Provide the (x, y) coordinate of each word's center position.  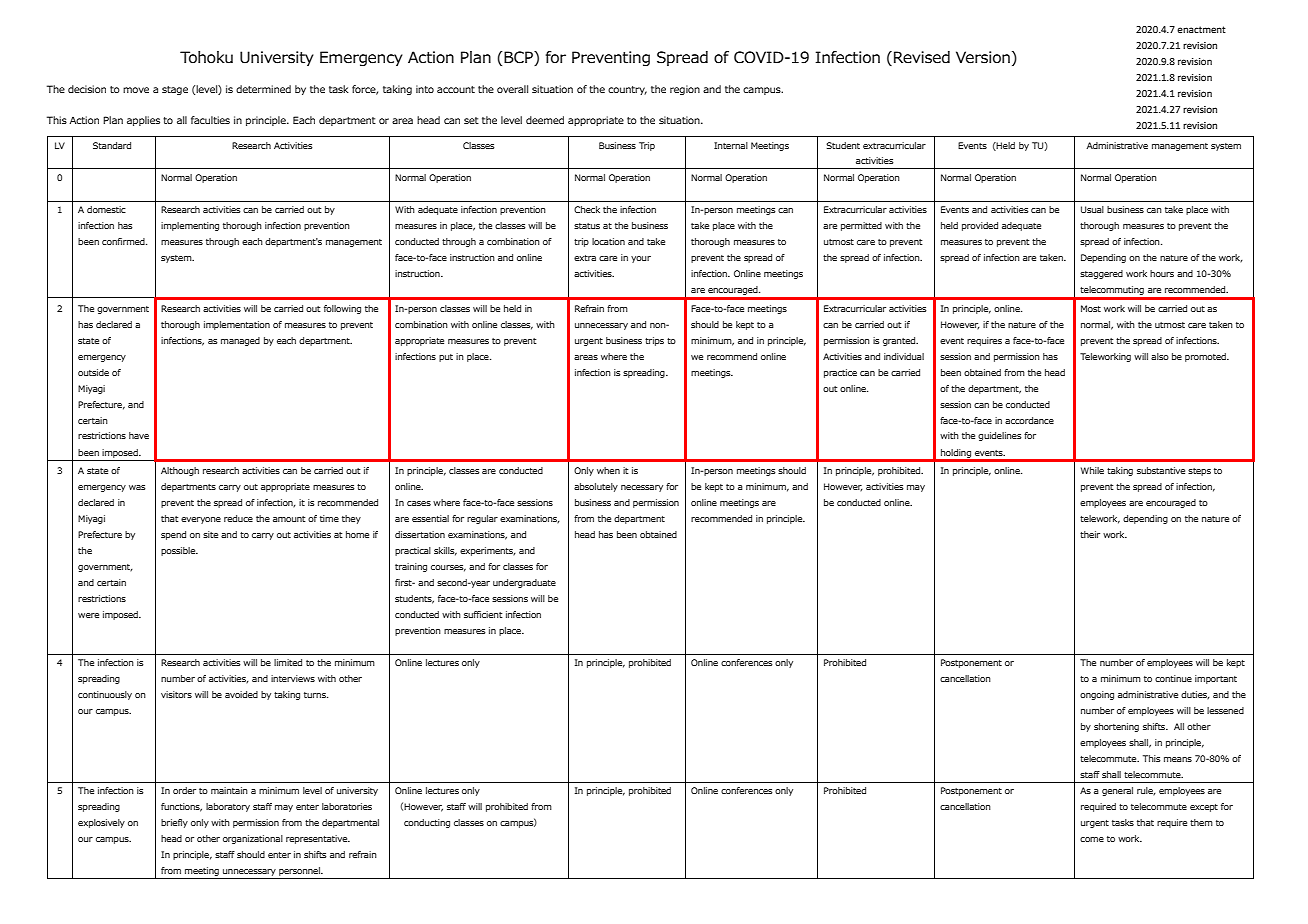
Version (983, 57)
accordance (1029, 420)
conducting (427, 823)
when (608, 470)
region (685, 90)
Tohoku (206, 57)
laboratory (228, 807)
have (139, 435)
